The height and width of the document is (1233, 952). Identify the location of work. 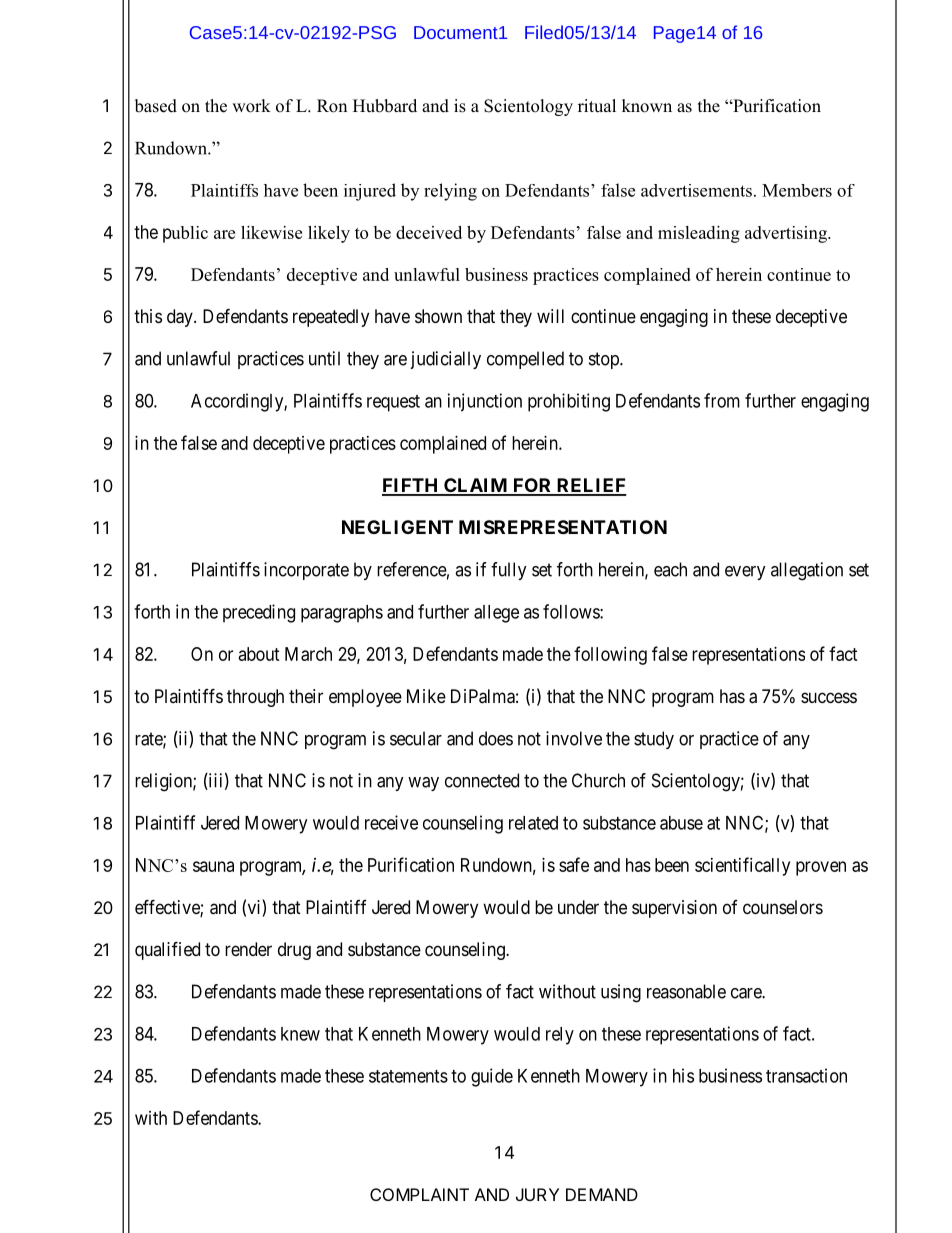
(251, 106).
